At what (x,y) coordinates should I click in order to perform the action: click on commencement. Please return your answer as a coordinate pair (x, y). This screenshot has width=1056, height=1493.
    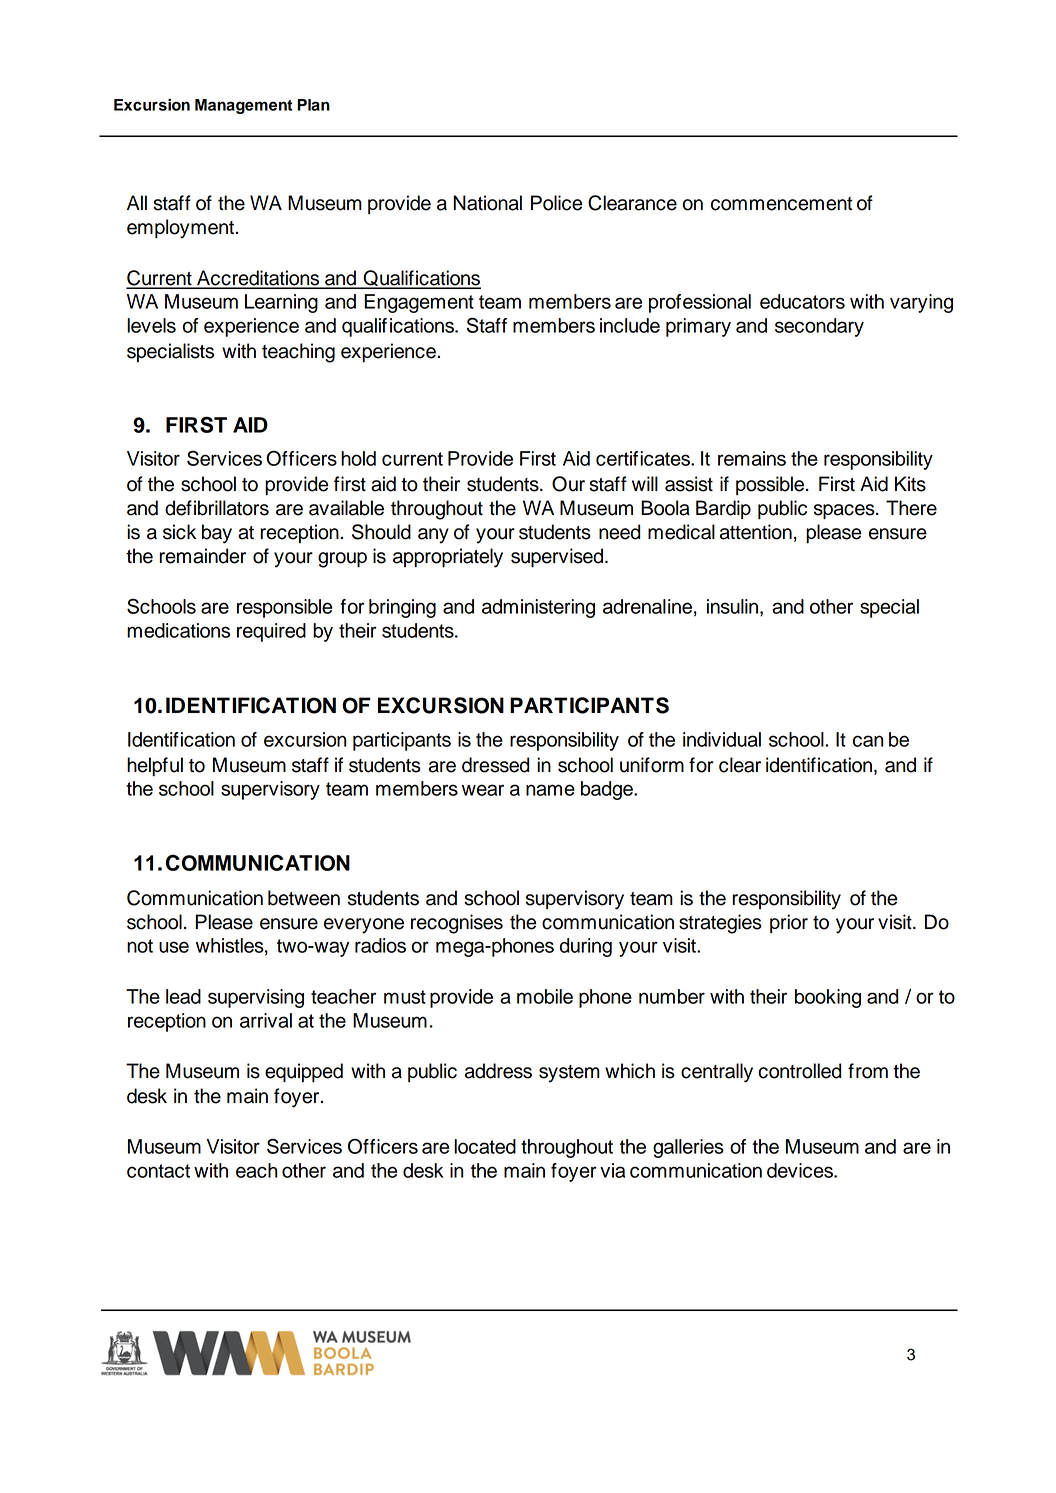
    Looking at the image, I should click on (781, 204).
